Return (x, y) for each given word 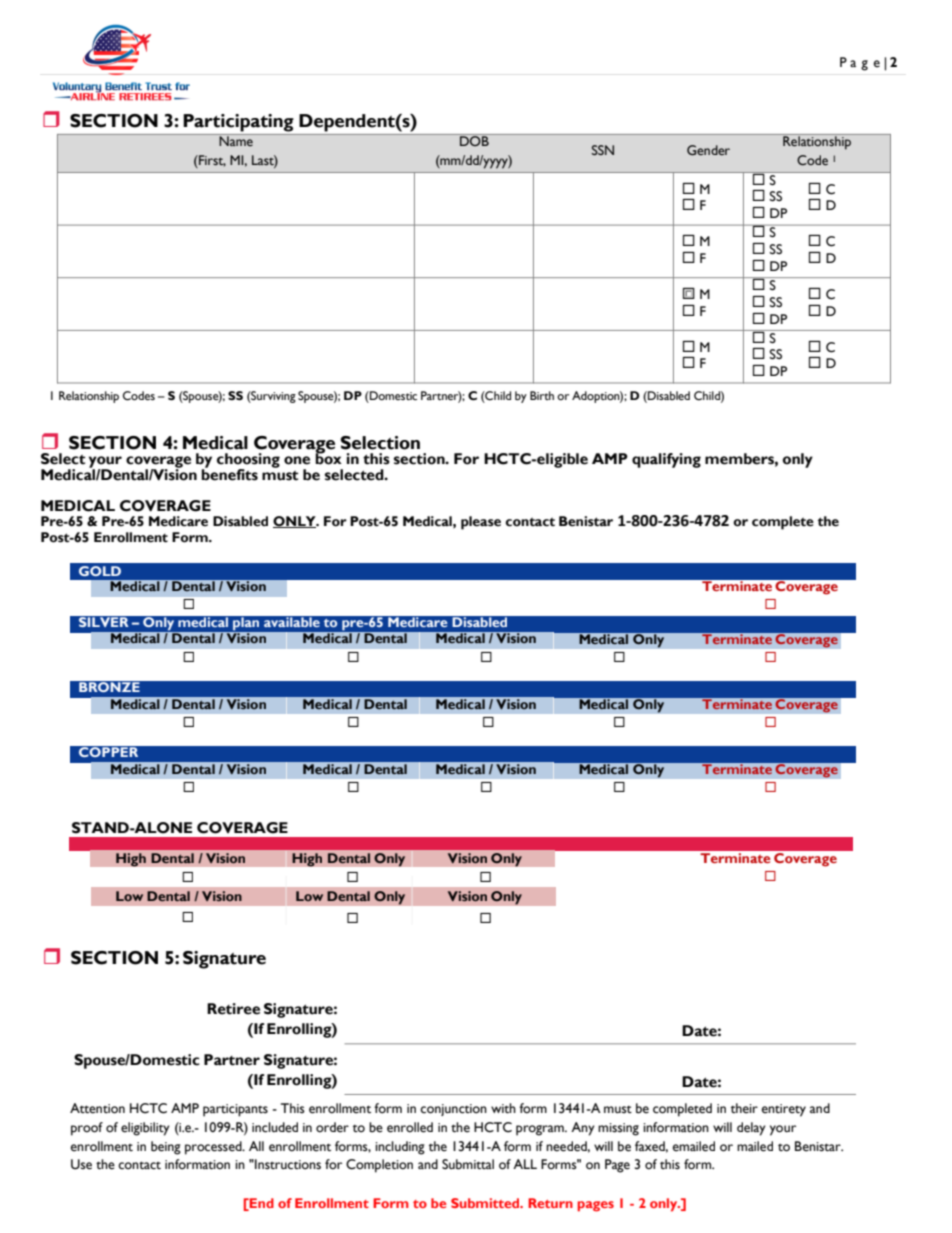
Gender (708, 150)
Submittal (468, 1164)
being (166, 1148)
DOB (474, 140)
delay (751, 1129)
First (211, 161)
